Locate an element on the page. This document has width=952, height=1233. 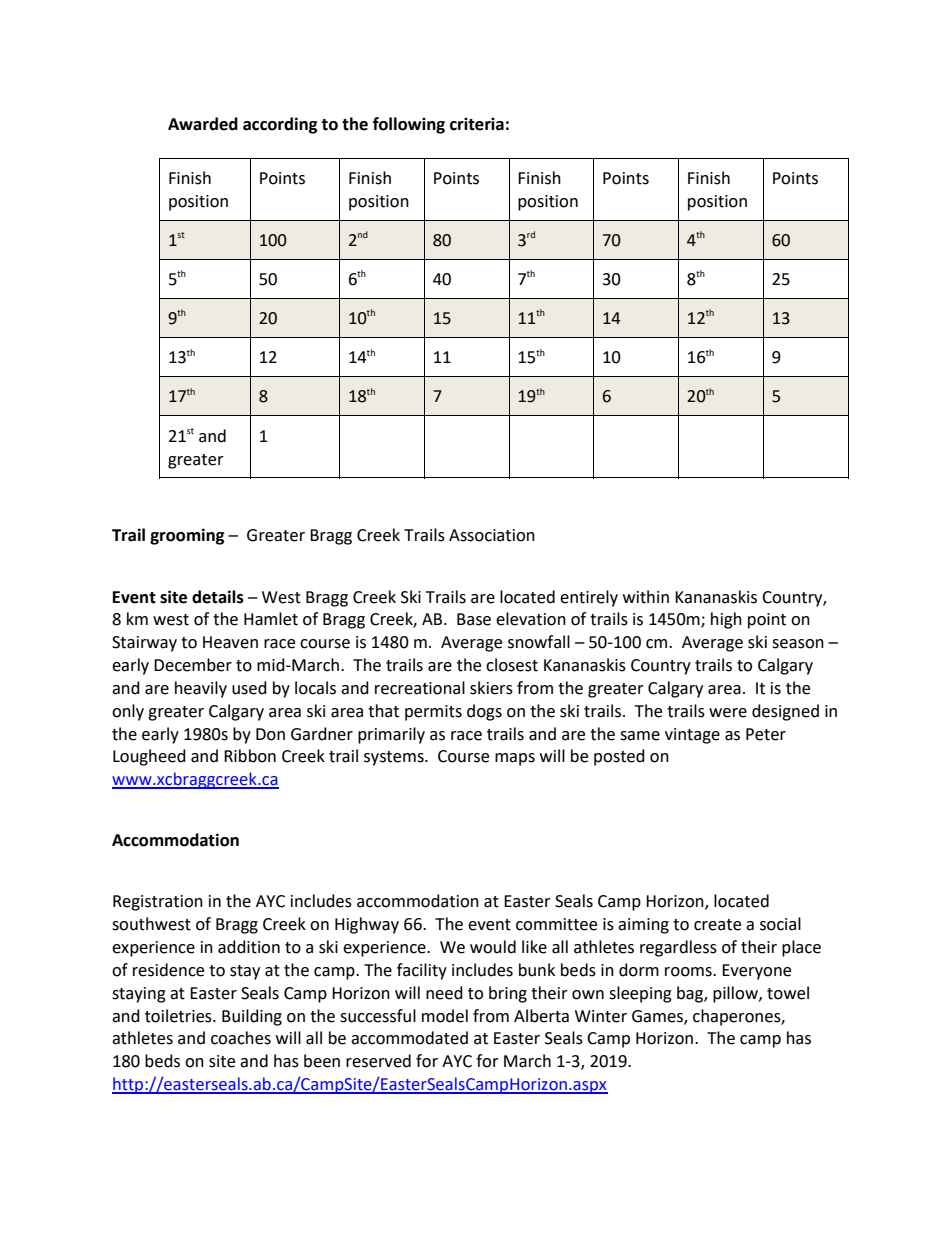
coaches is located at coordinates (241, 1038).
